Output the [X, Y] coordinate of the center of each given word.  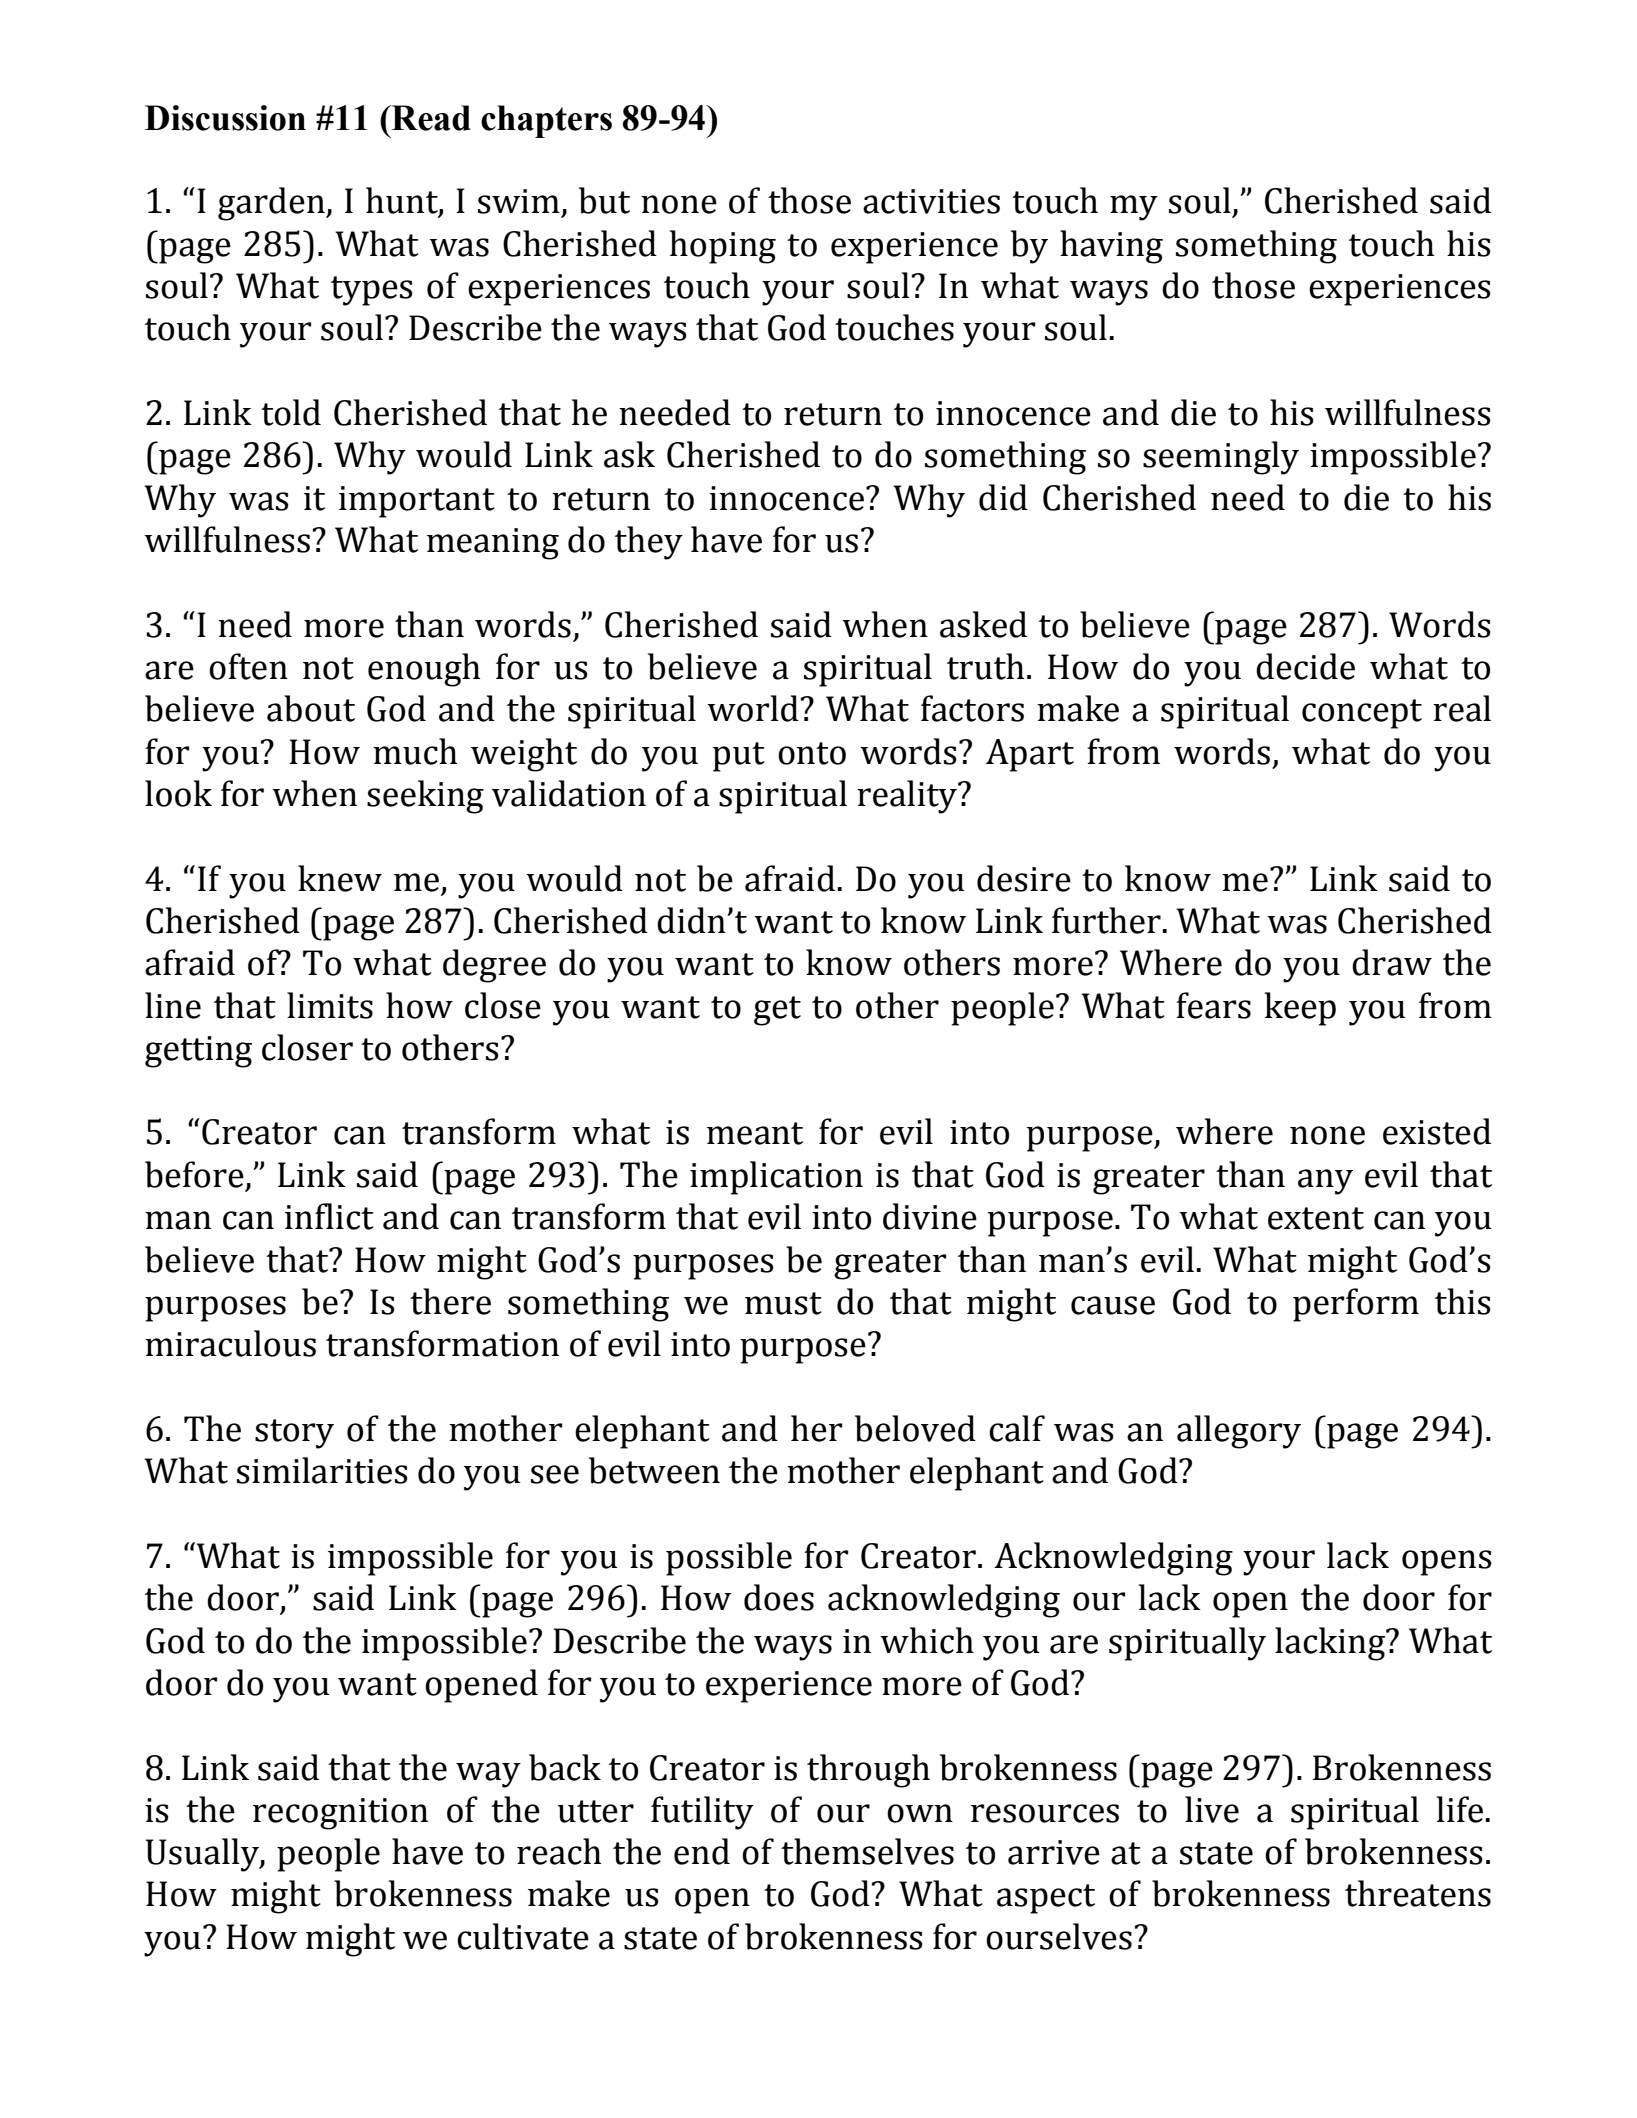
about [311, 708]
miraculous [230, 1343]
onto [812, 753]
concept [1362, 714]
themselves [867, 1851]
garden [272, 204]
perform [1356, 1305]
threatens [1418, 1893]
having [1111, 247]
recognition [340, 1814]
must [783, 1303]
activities [931, 201]
